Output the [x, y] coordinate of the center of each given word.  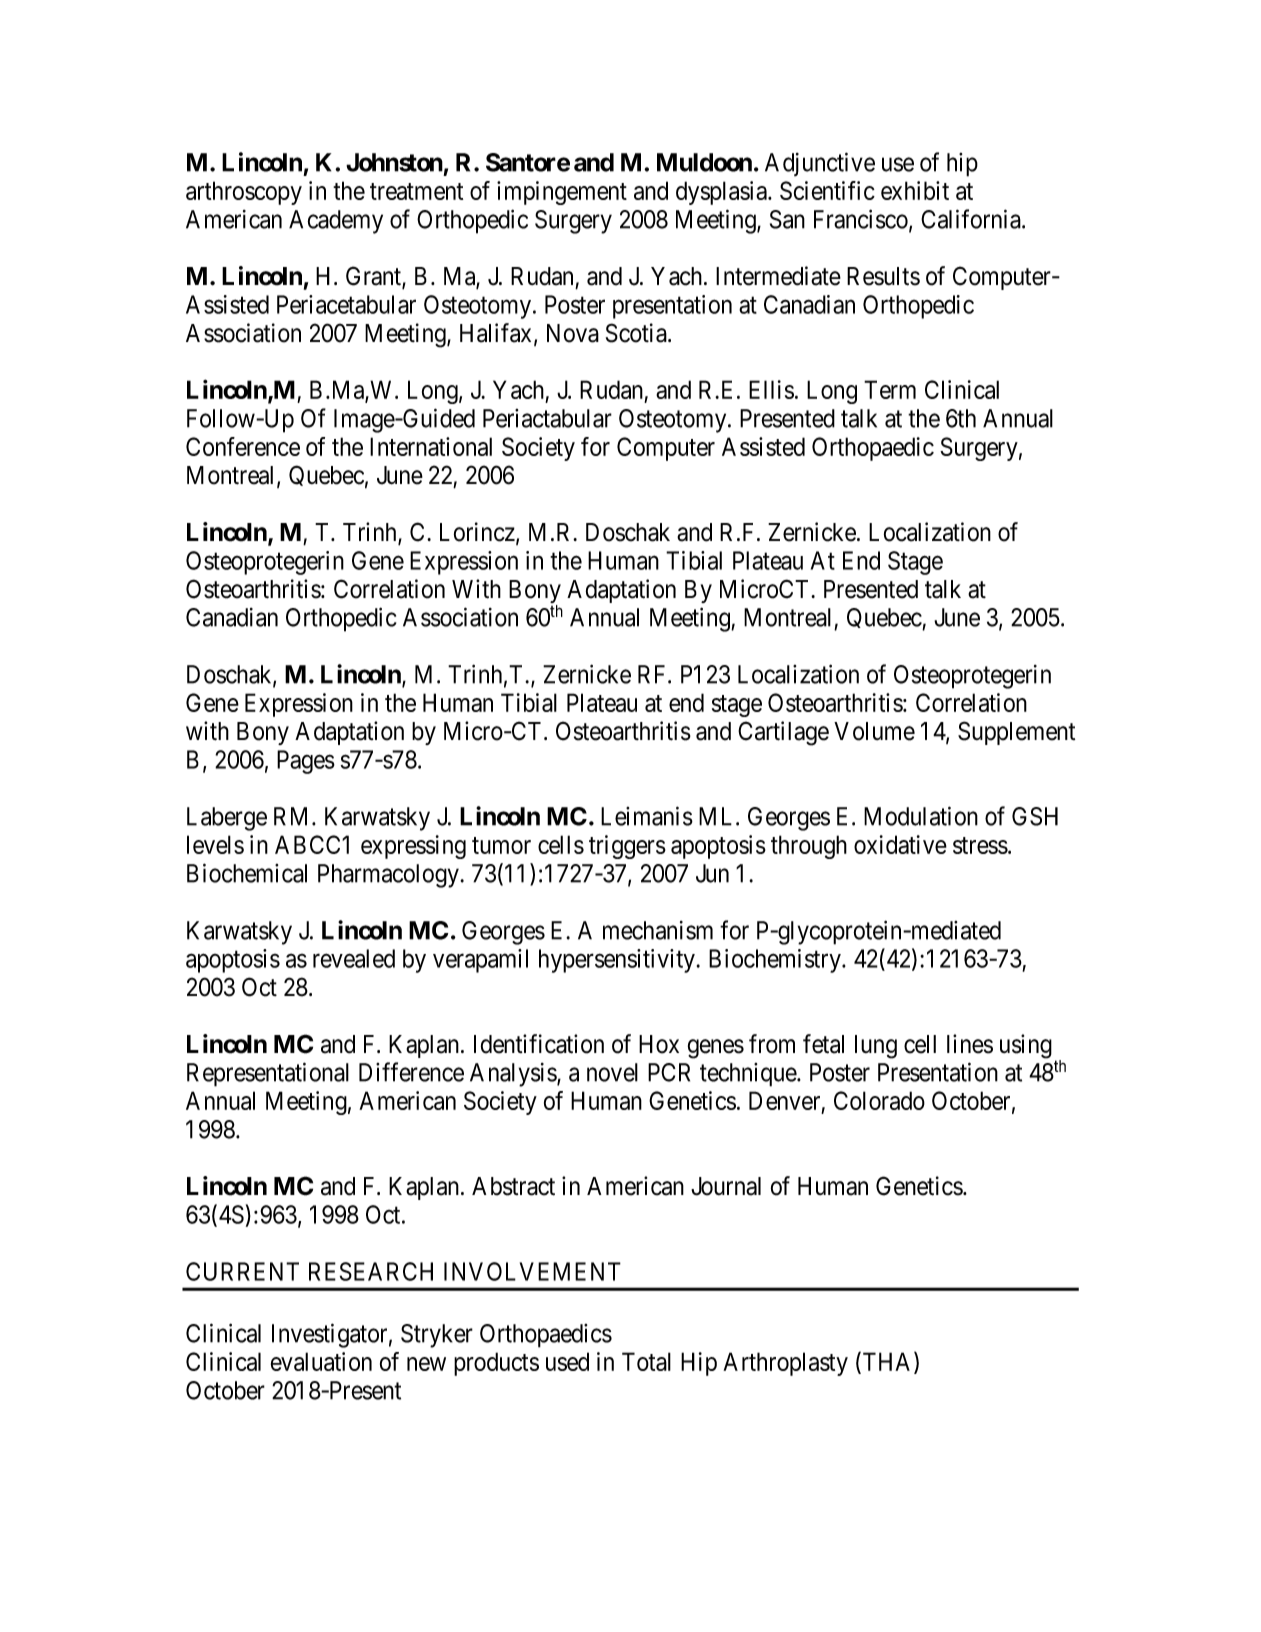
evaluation [321, 1361]
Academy [336, 222]
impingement [562, 193]
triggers [627, 847]
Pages [306, 762]
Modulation [921, 816]
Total [646, 1361]
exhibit [915, 190]
